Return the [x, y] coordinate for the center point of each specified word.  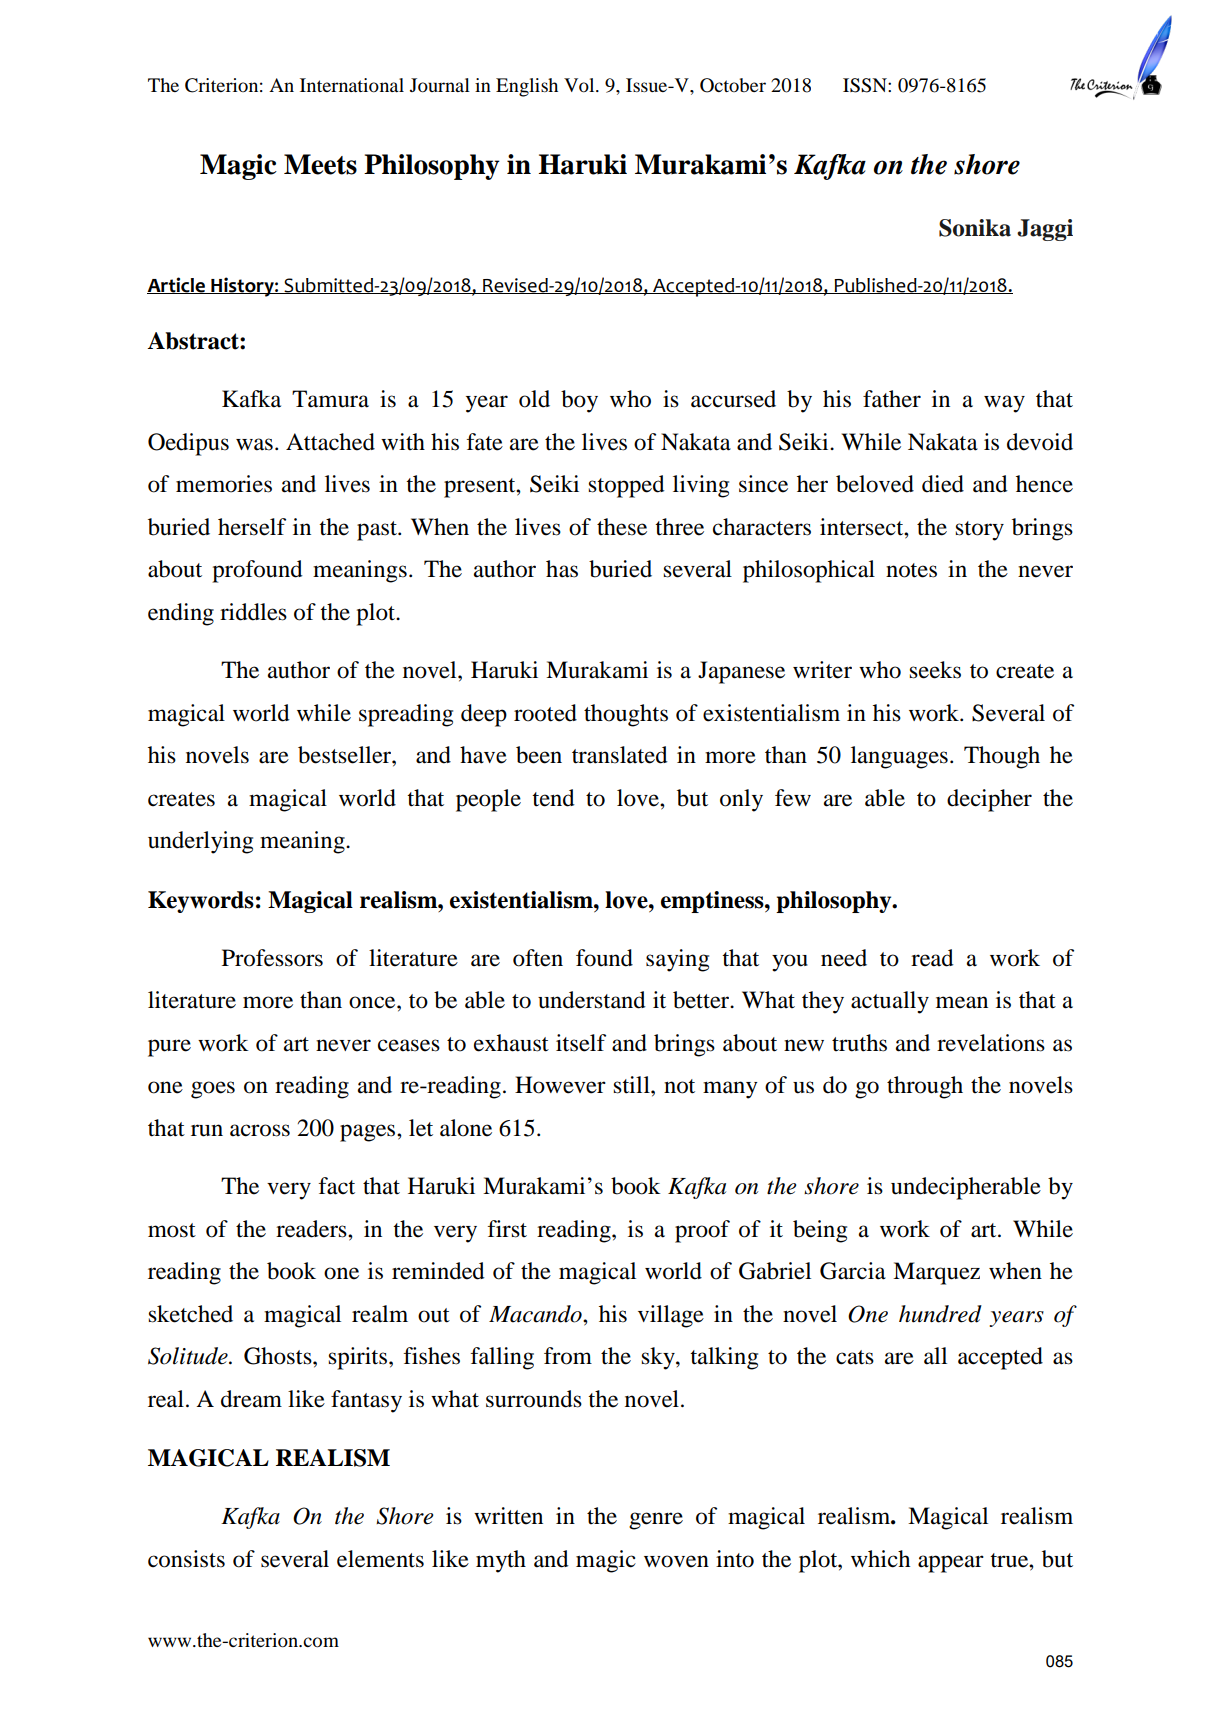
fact [337, 1186]
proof [702, 1231]
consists [186, 1559]
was [254, 444]
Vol [580, 85]
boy [579, 401]
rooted [545, 713]
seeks [935, 670]
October [733, 85]
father [892, 399]
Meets [320, 164]
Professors [272, 958]
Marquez [936, 1273]
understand [592, 1000]
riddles [253, 612]
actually [890, 1002]
